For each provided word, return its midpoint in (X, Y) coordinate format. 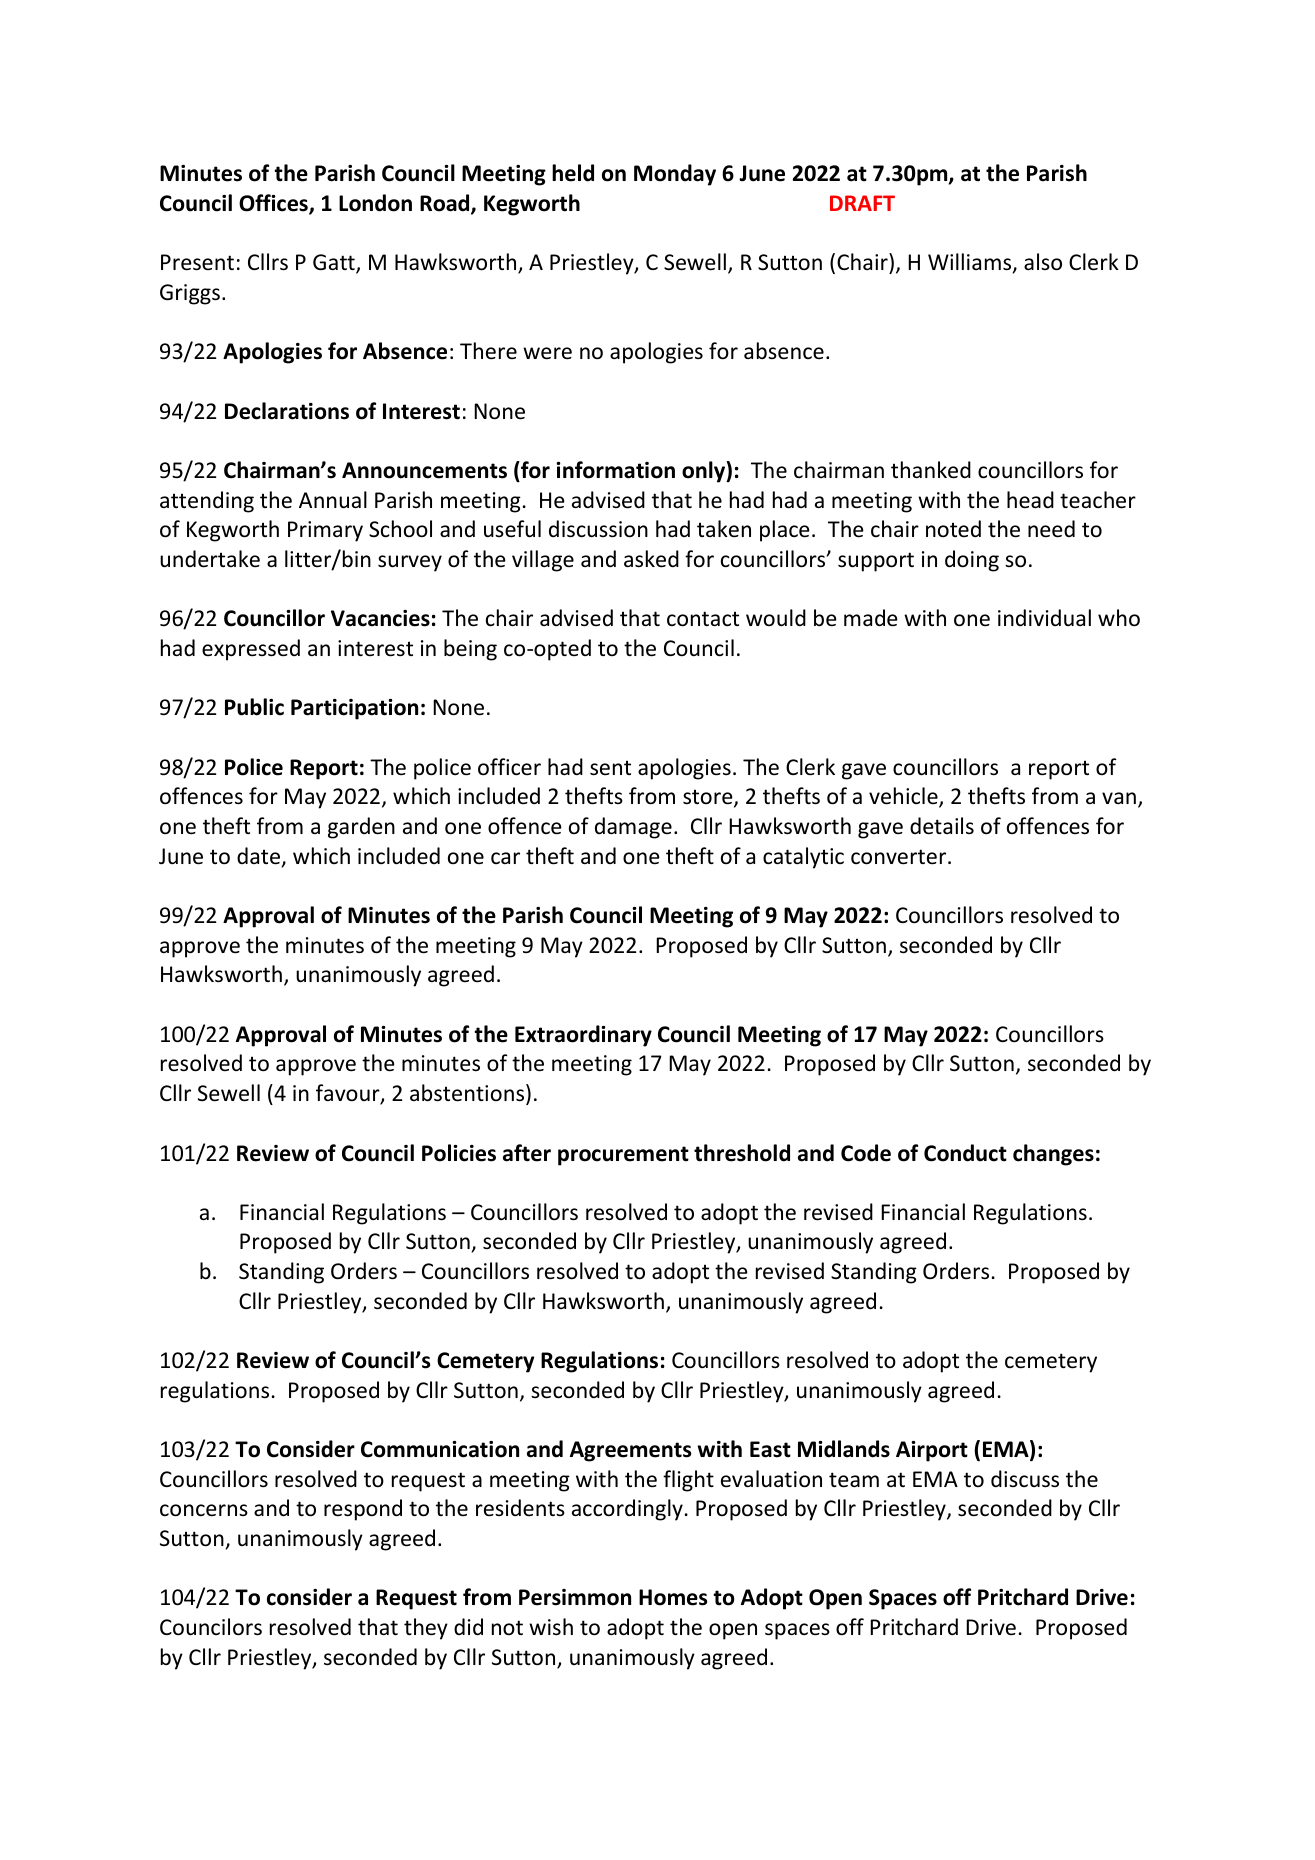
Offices (274, 204)
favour (349, 1094)
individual (1044, 617)
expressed (251, 650)
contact (703, 619)
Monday (675, 175)
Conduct (965, 1153)
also (1043, 262)
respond (363, 1510)
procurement (623, 1156)
